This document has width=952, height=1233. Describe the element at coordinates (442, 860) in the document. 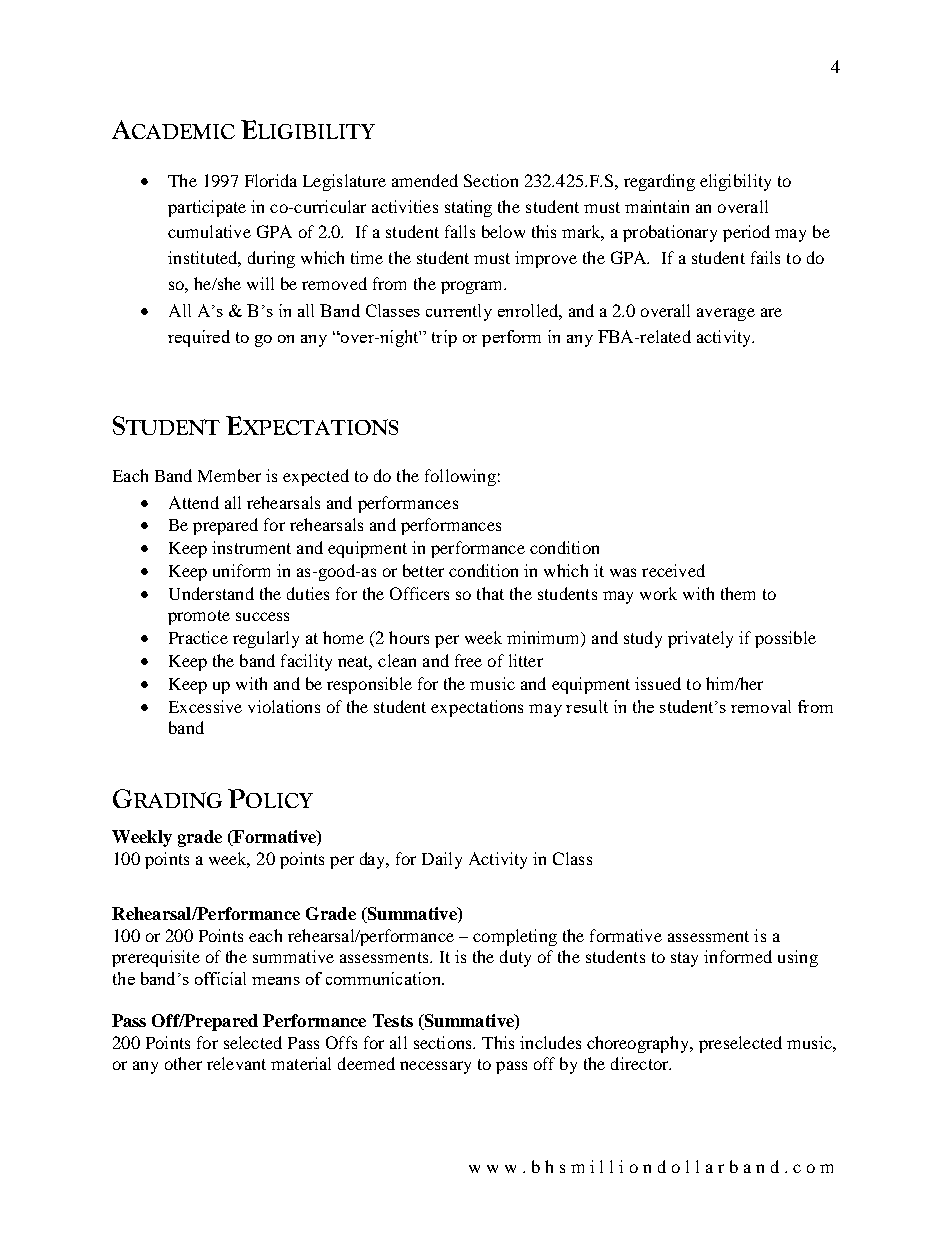

I see `Daily` at that location.
